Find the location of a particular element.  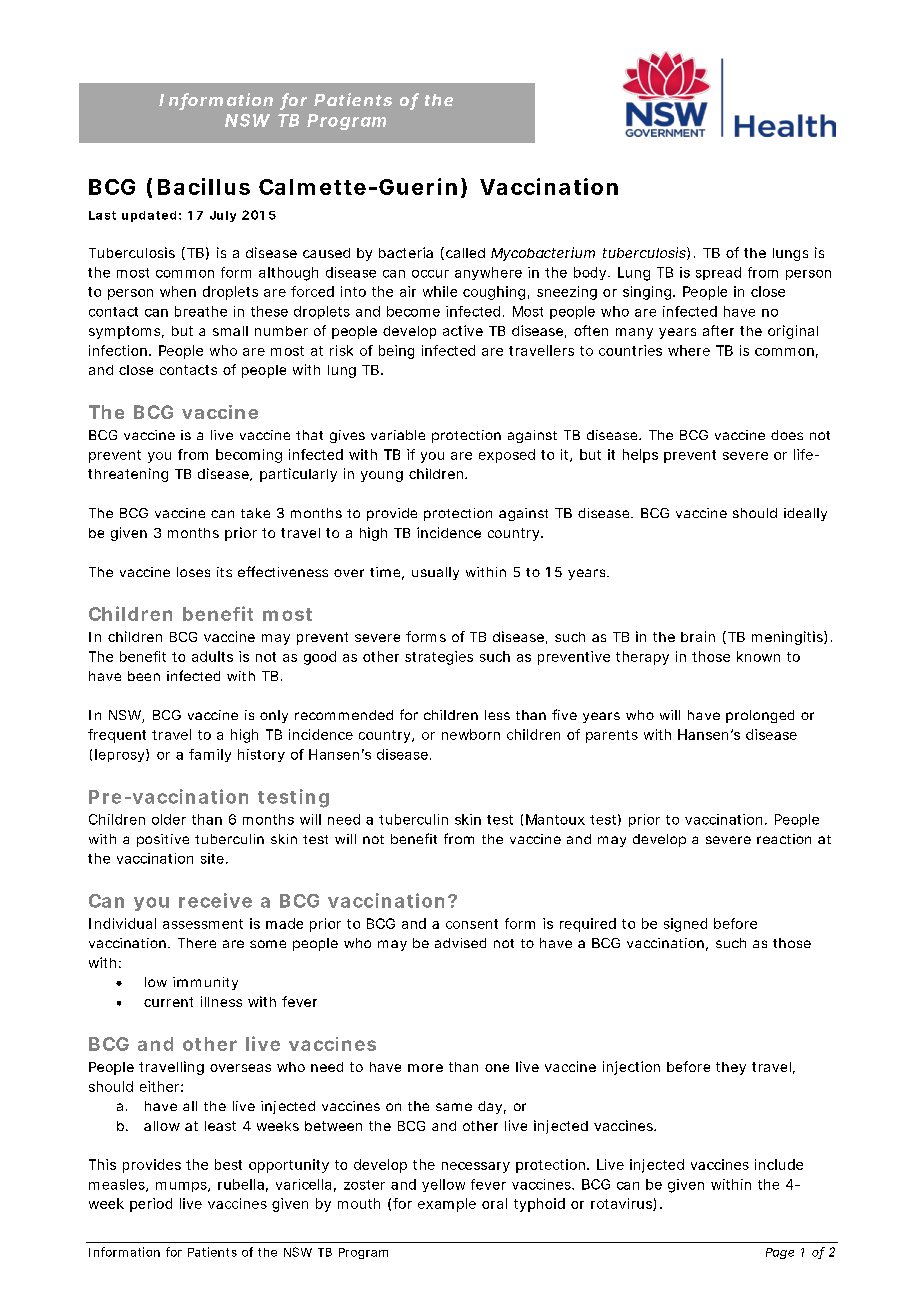

becoming is located at coordinates (249, 456).
